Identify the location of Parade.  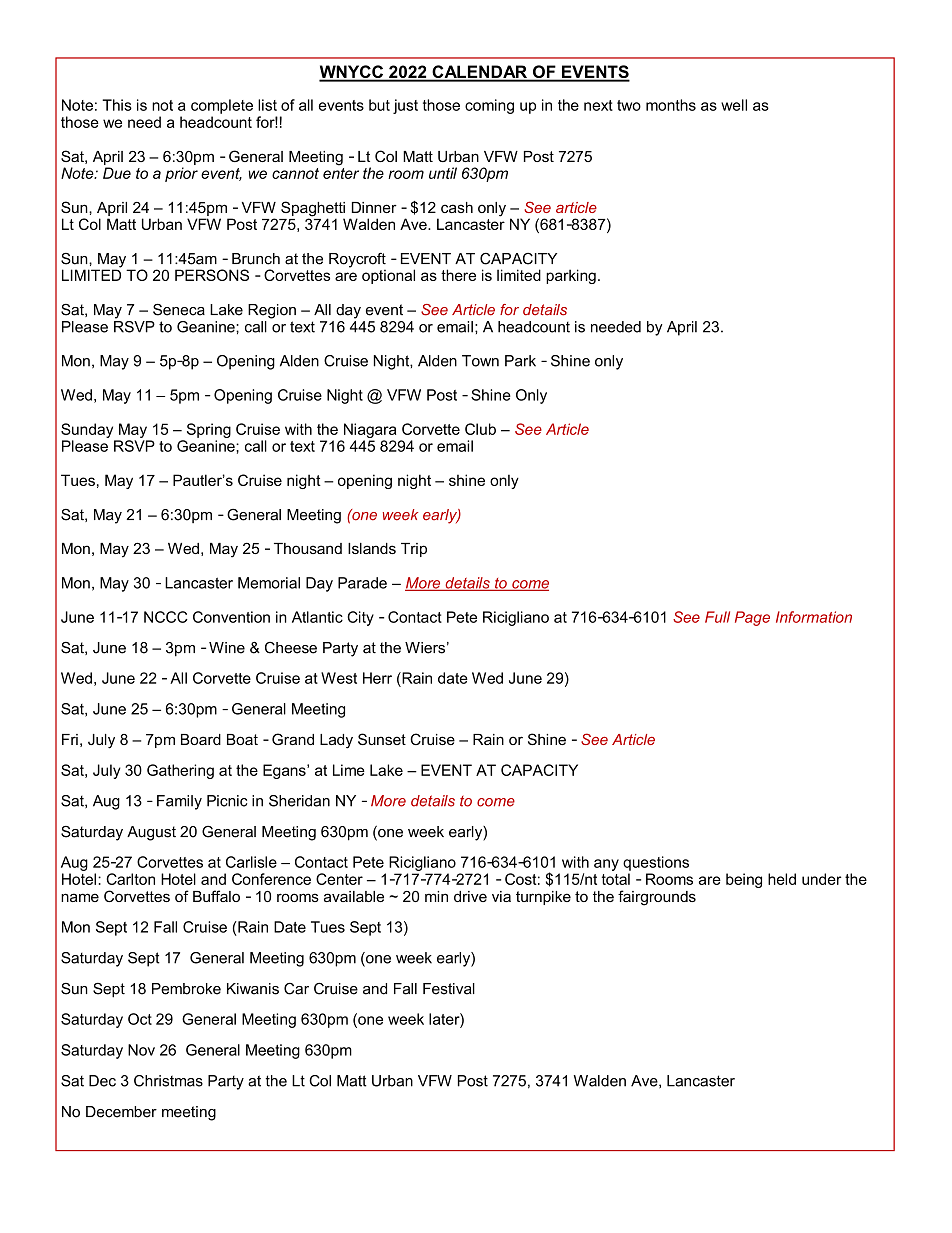
(362, 583).
